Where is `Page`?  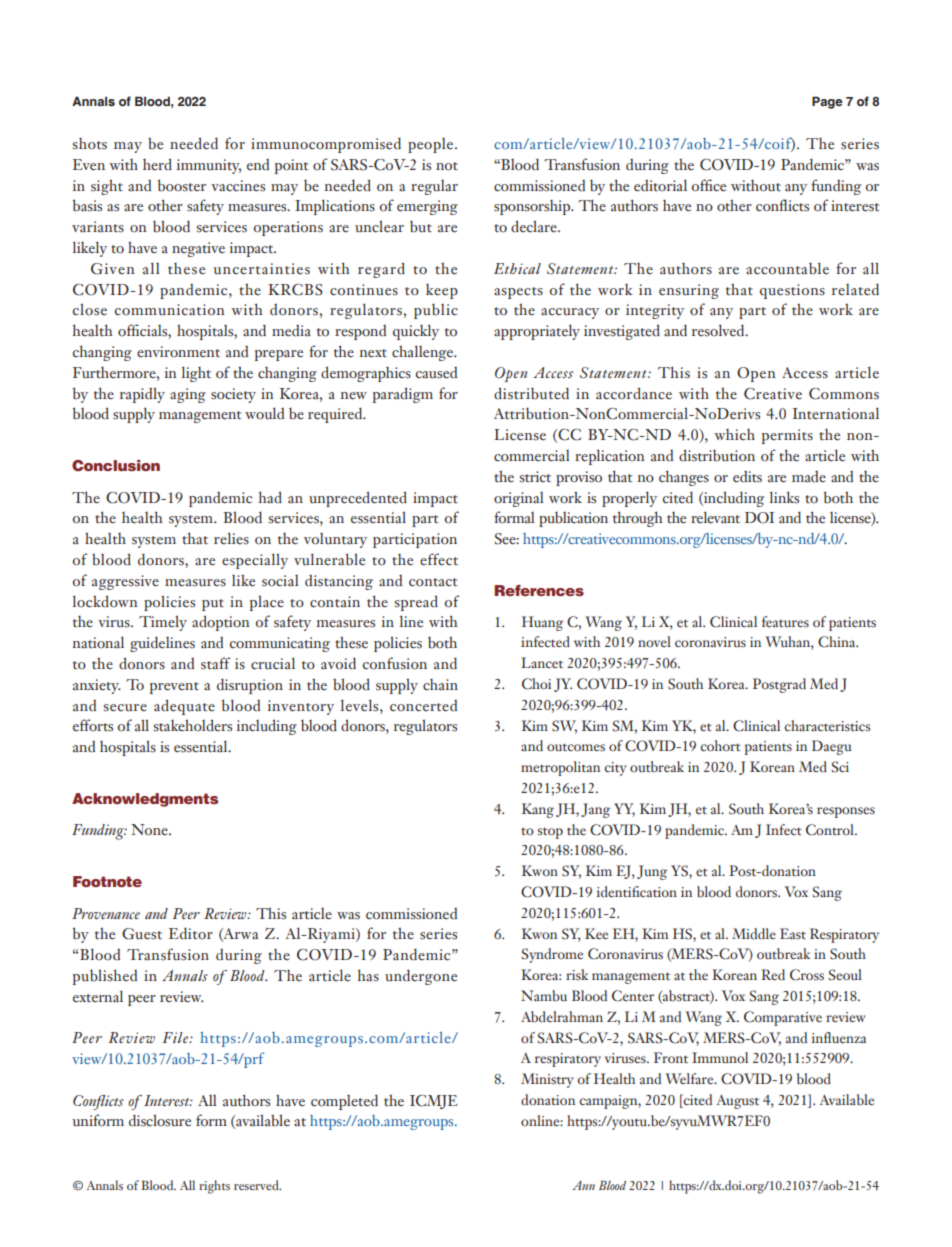 Page is located at coordinates (827, 102).
